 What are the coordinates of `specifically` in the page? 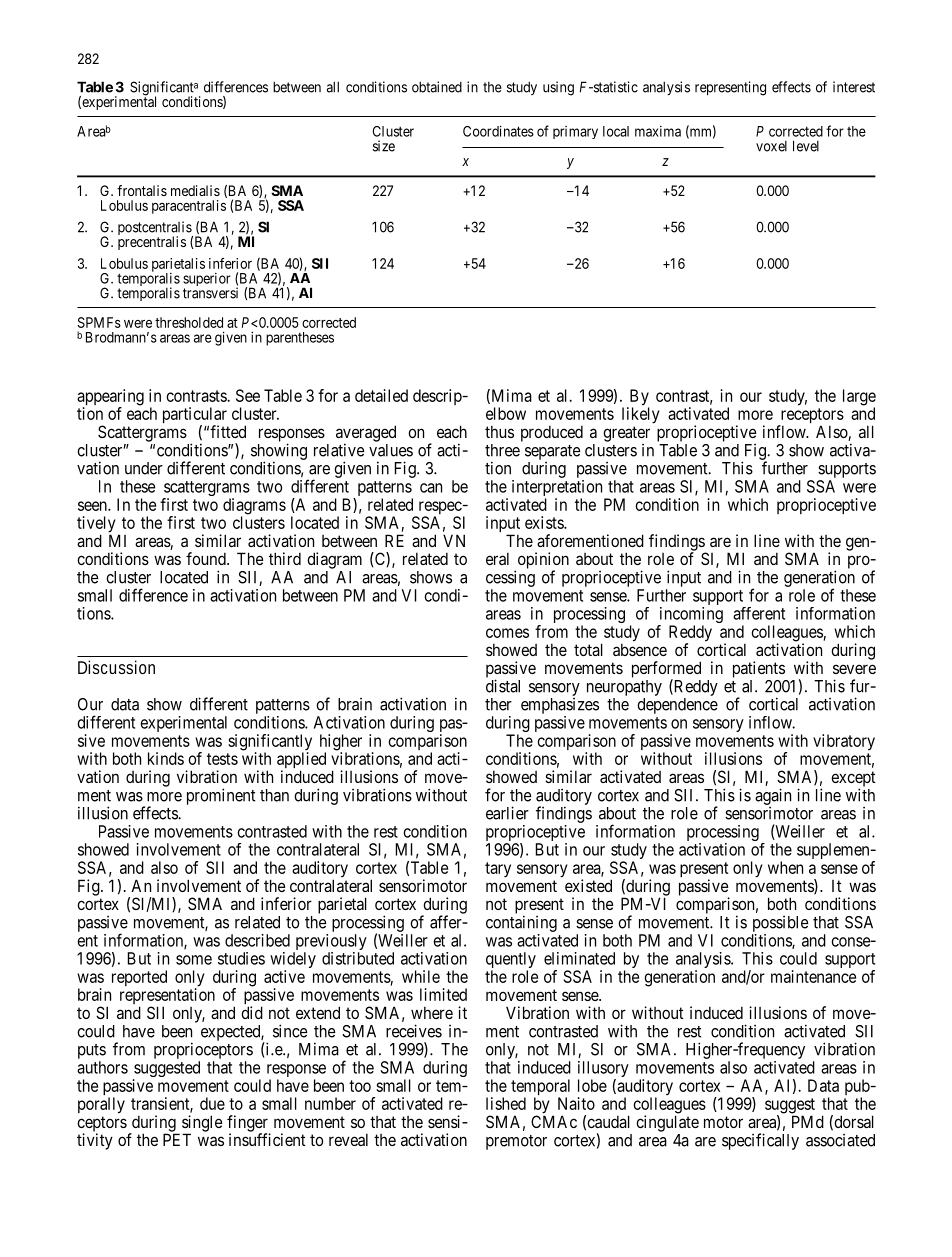 It's located at (760, 1141).
